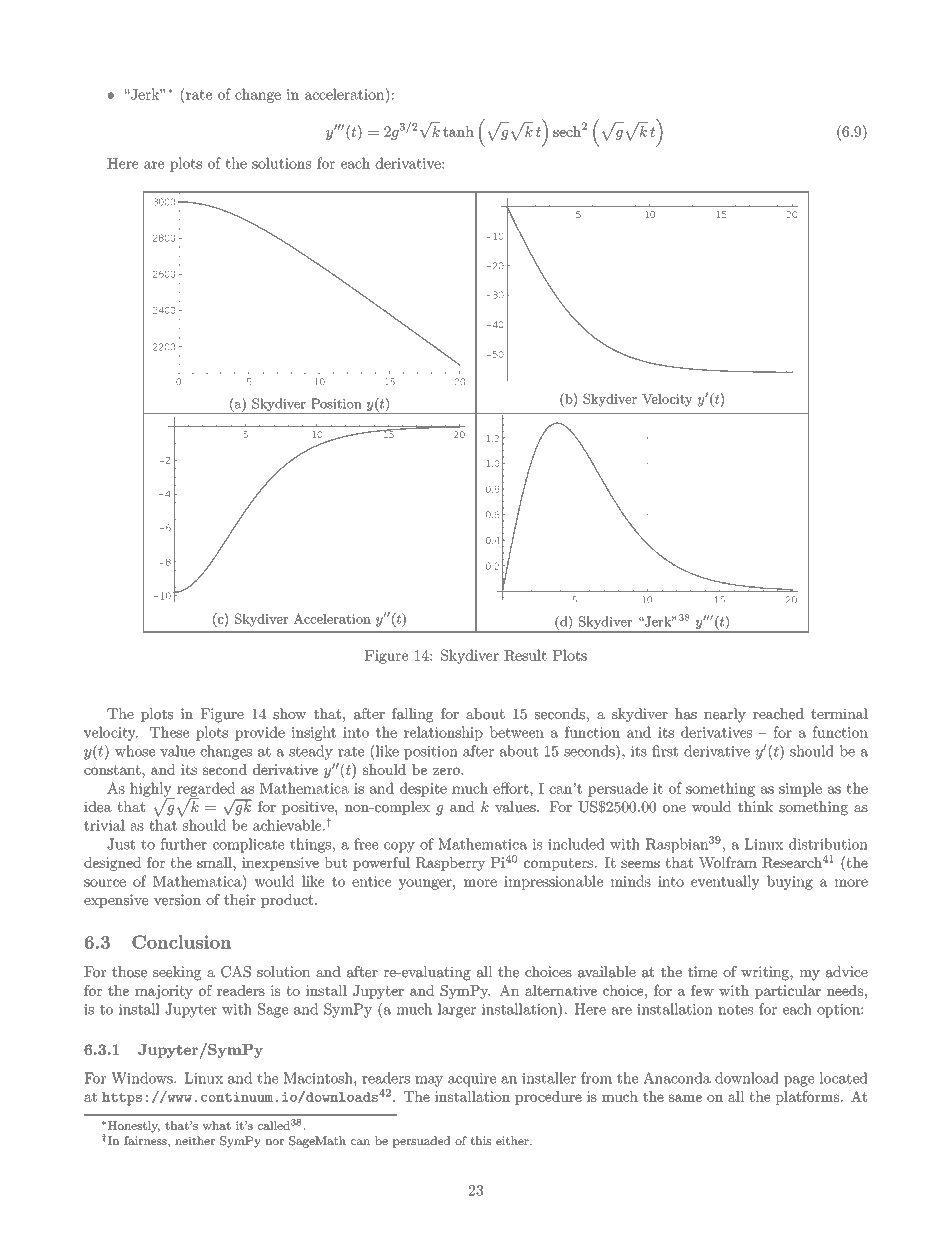 The width and height of the document is (952, 1233). I want to click on what, so click(217, 1125).
